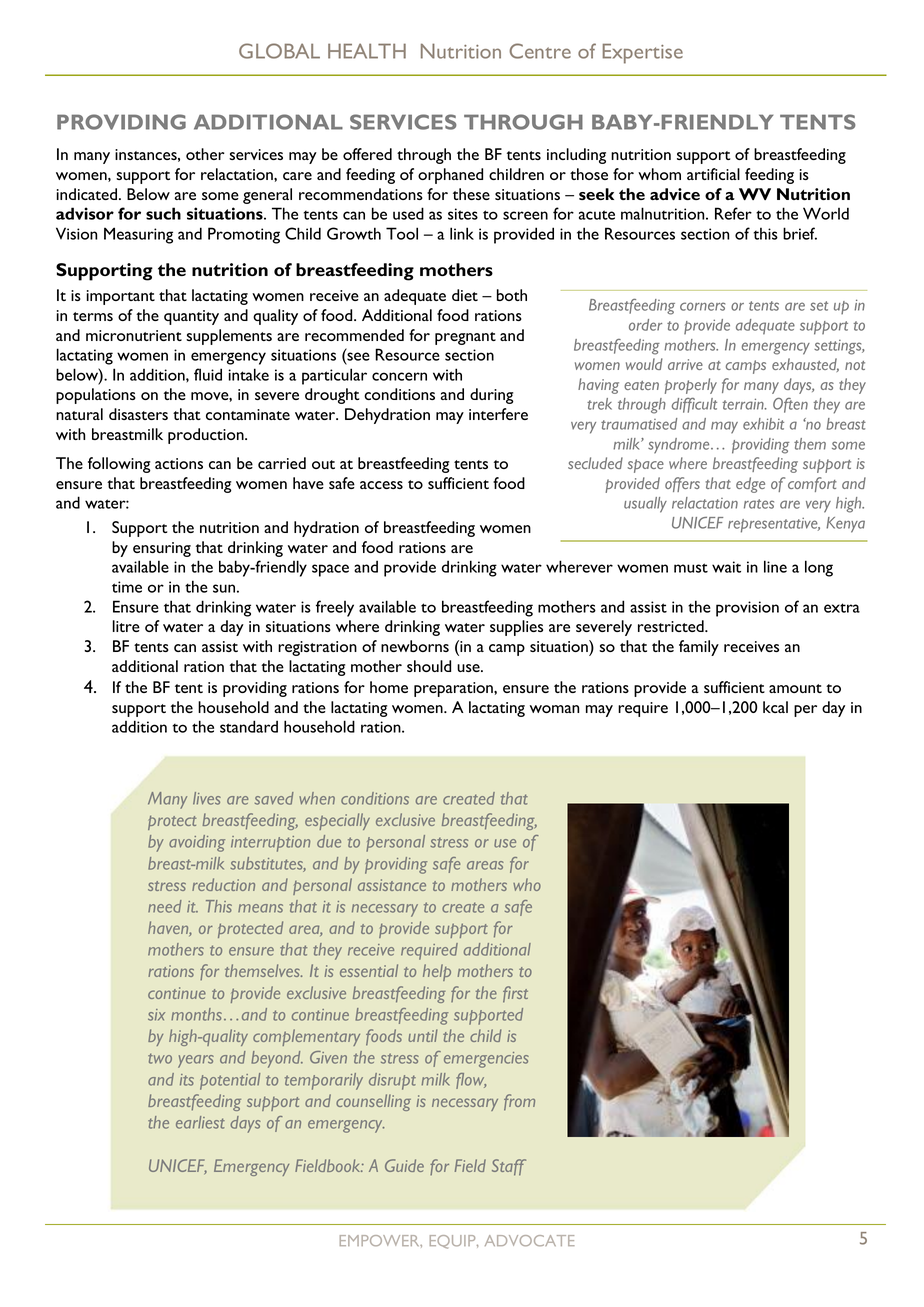 This screenshot has height=1307, width=924. Describe the element at coordinates (774, 525) in the screenshot. I see `representative` at that location.
